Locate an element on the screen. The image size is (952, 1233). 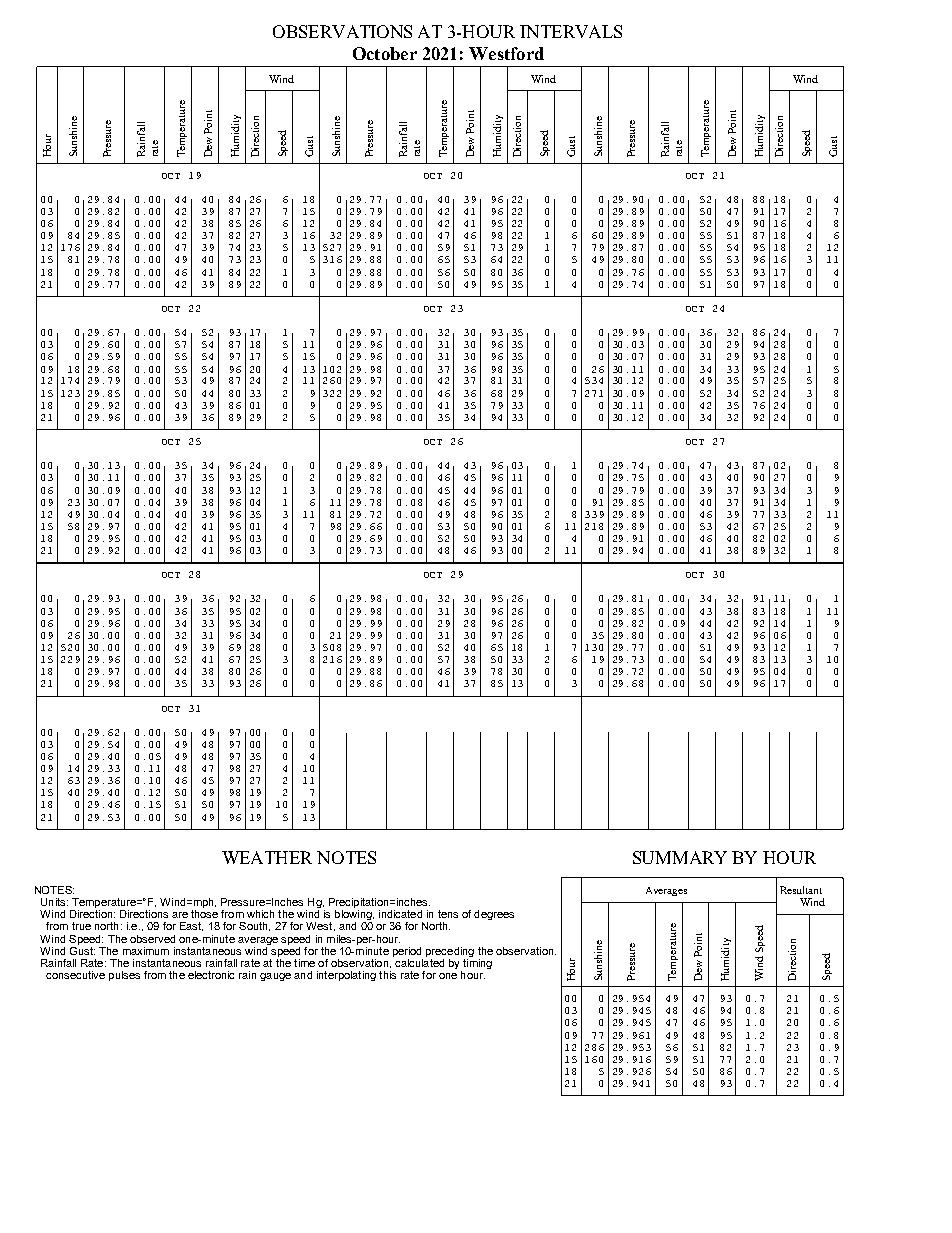
WEATHER is located at coordinates (267, 857).
